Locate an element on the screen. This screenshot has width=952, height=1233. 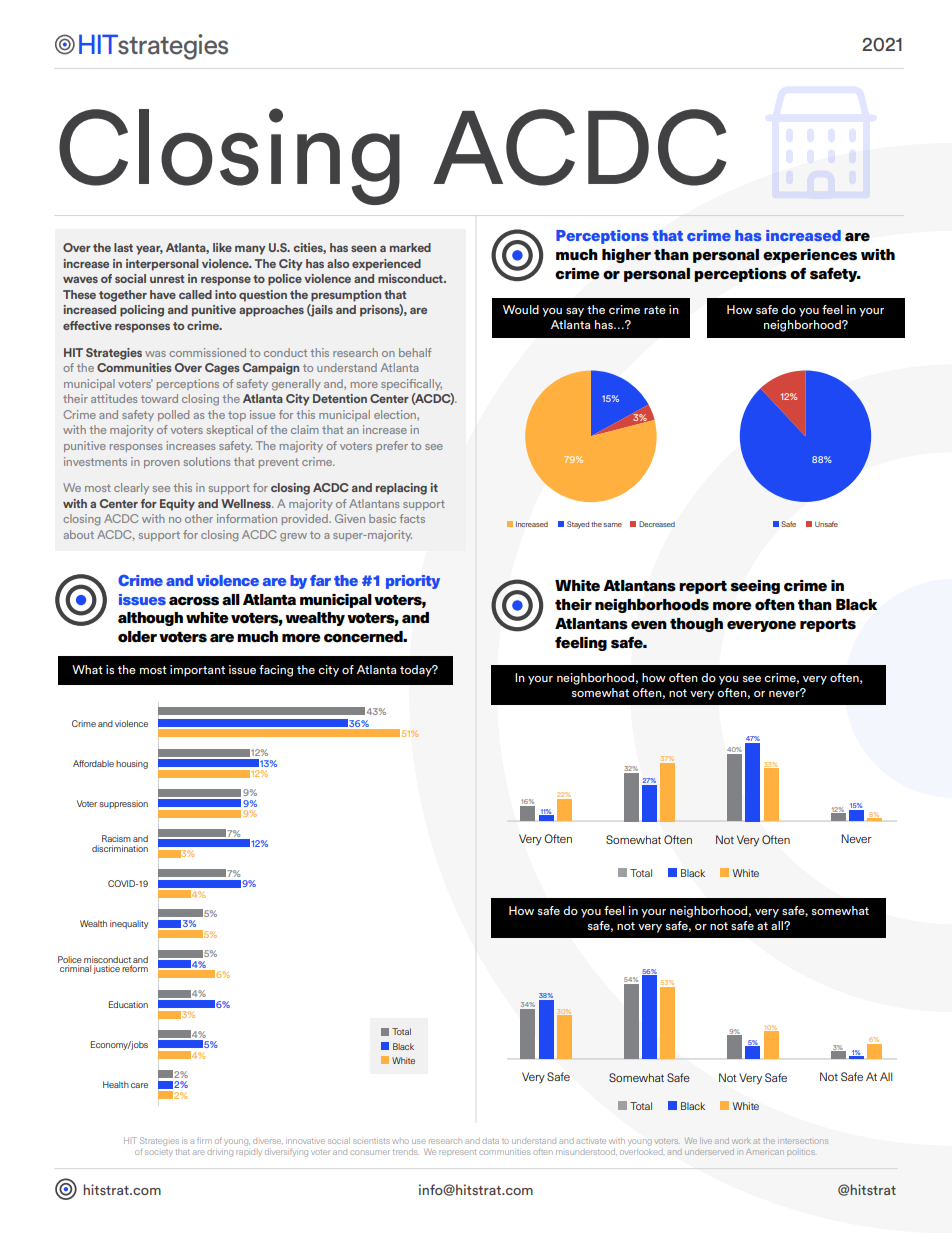
firm is located at coordinates (204, 1140).
